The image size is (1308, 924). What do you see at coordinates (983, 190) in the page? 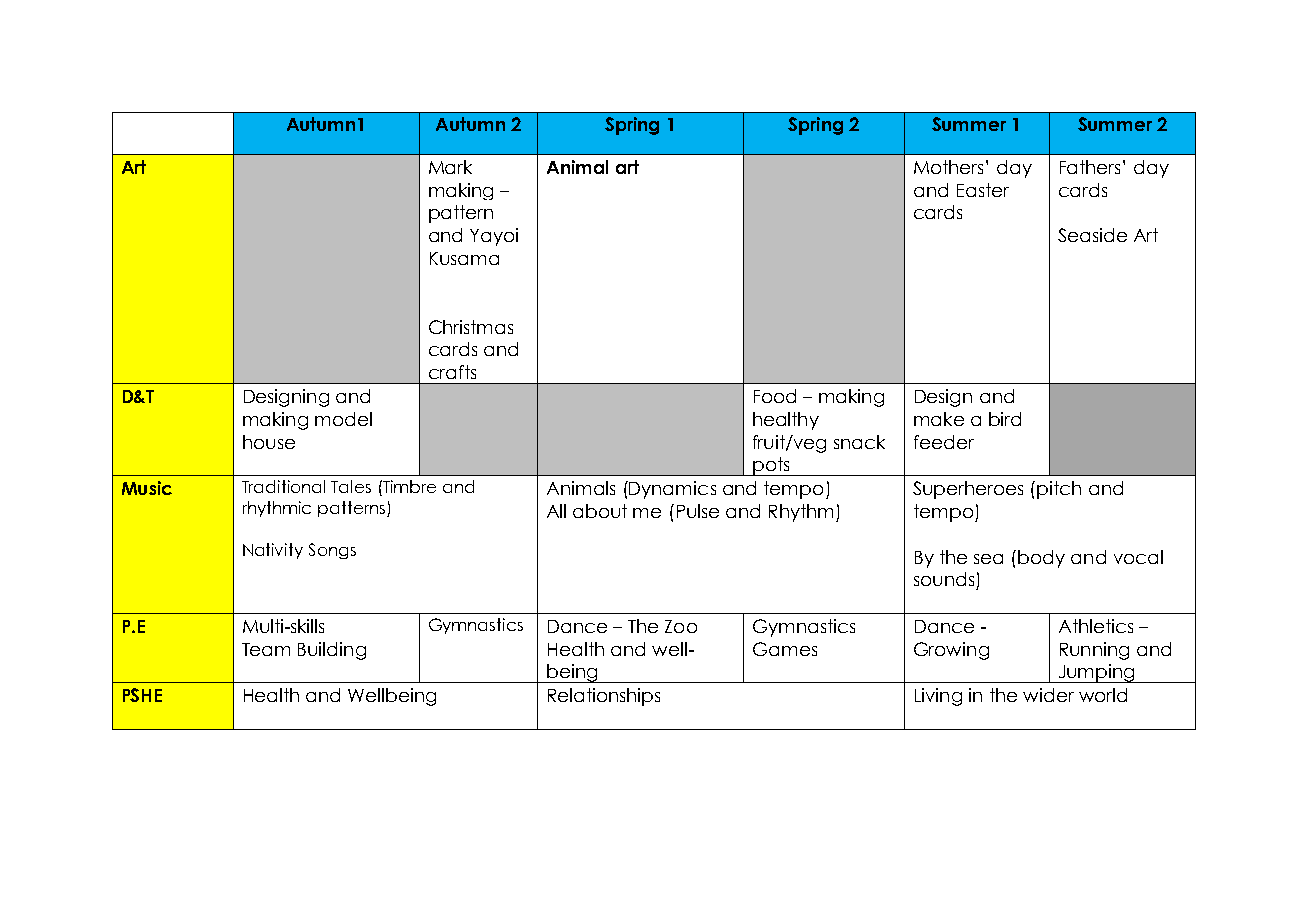
I see `Easter` at bounding box center [983, 190].
